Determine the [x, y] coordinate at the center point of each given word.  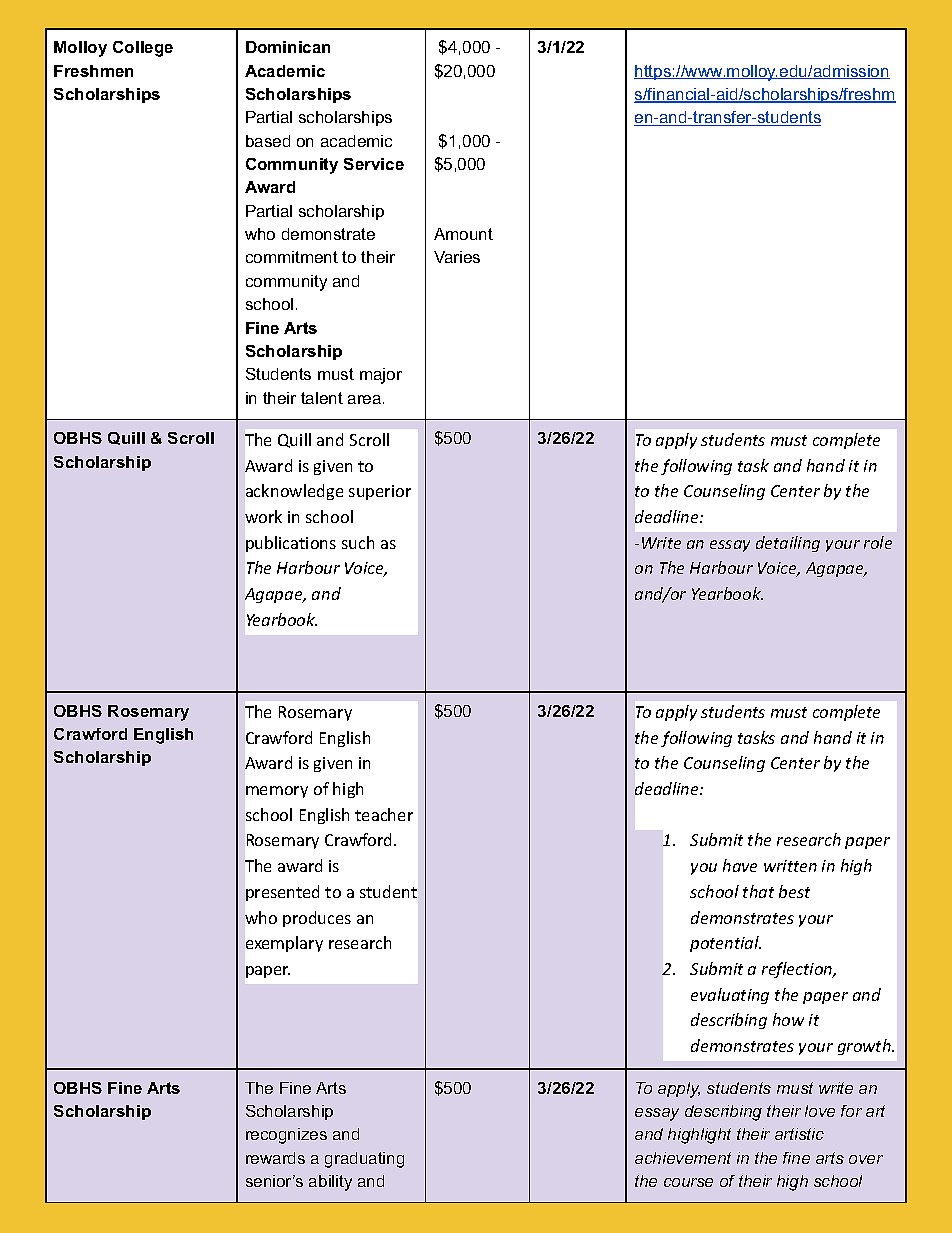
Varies [457, 257]
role [878, 542]
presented [282, 893]
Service [374, 164]
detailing [788, 544]
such [358, 542]
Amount [463, 234]
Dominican [288, 47]
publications [291, 544]
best [794, 891]
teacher [384, 814]
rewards [275, 1158]
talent [322, 398]
